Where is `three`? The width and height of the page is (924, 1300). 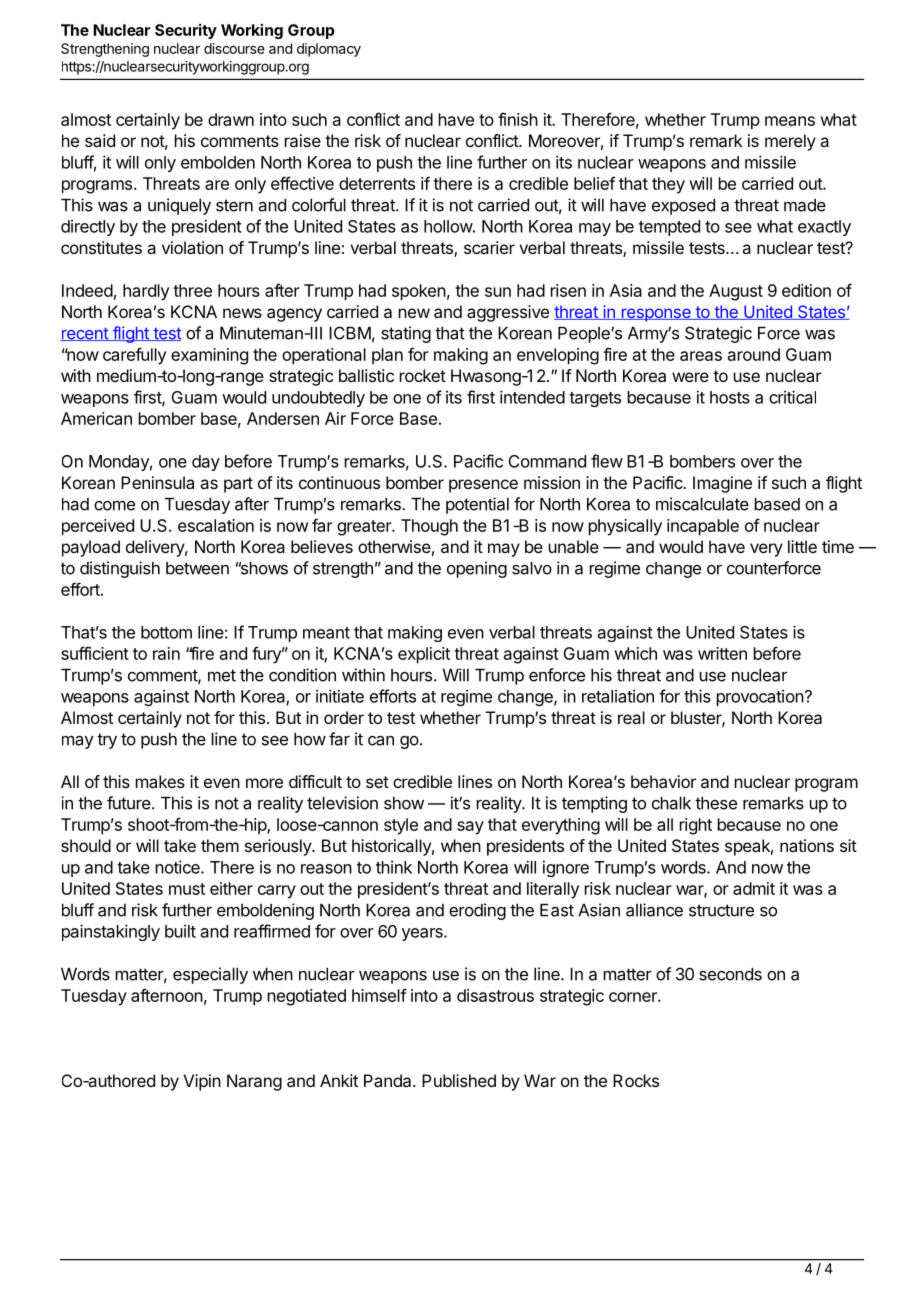
three is located at coordinates (192, 290).
